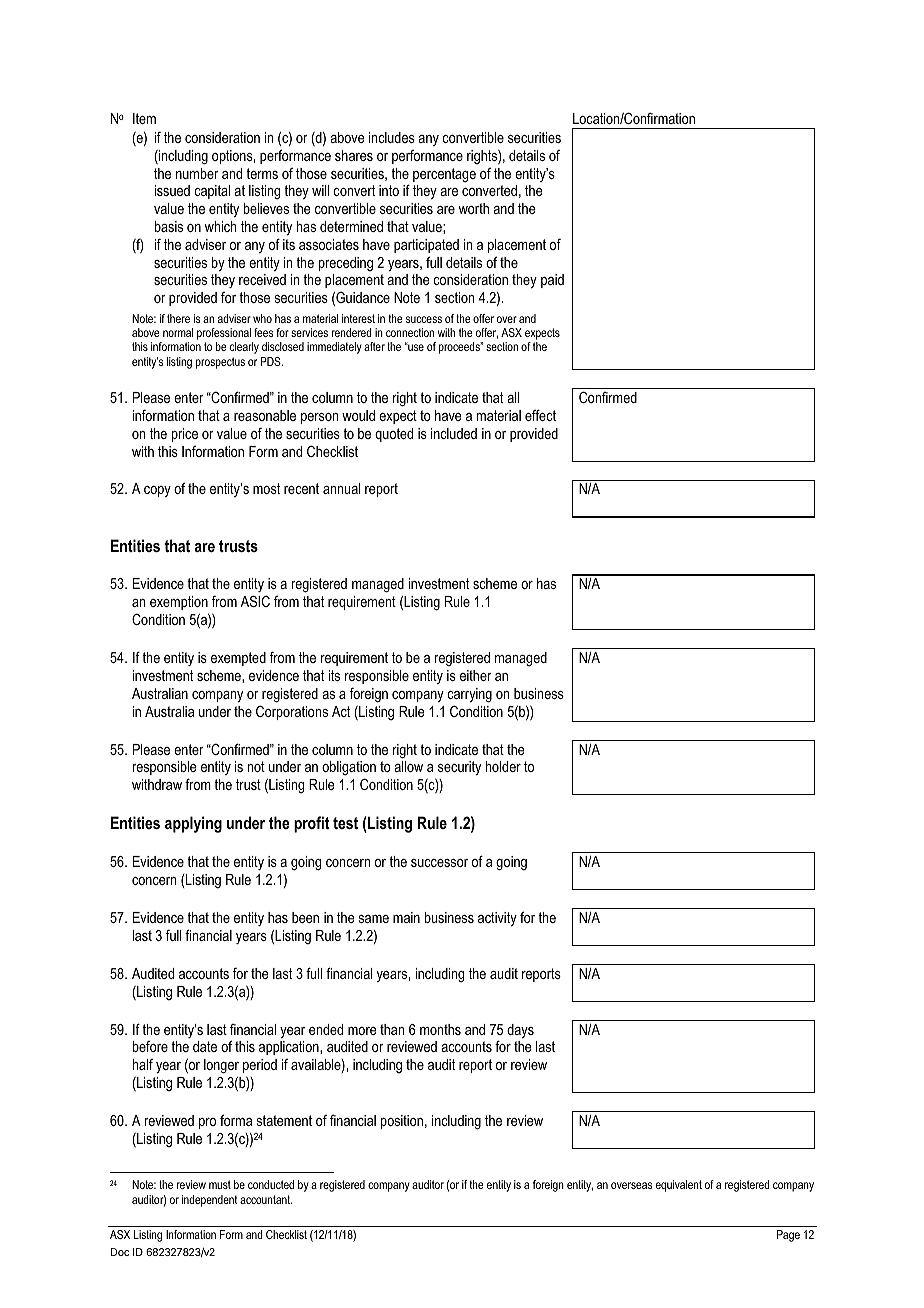 Image resolution: width=924 pixels, height=1308 pixels. Describe the element at coordinates (179, 603) in the page. I see `exemption` at that location.
